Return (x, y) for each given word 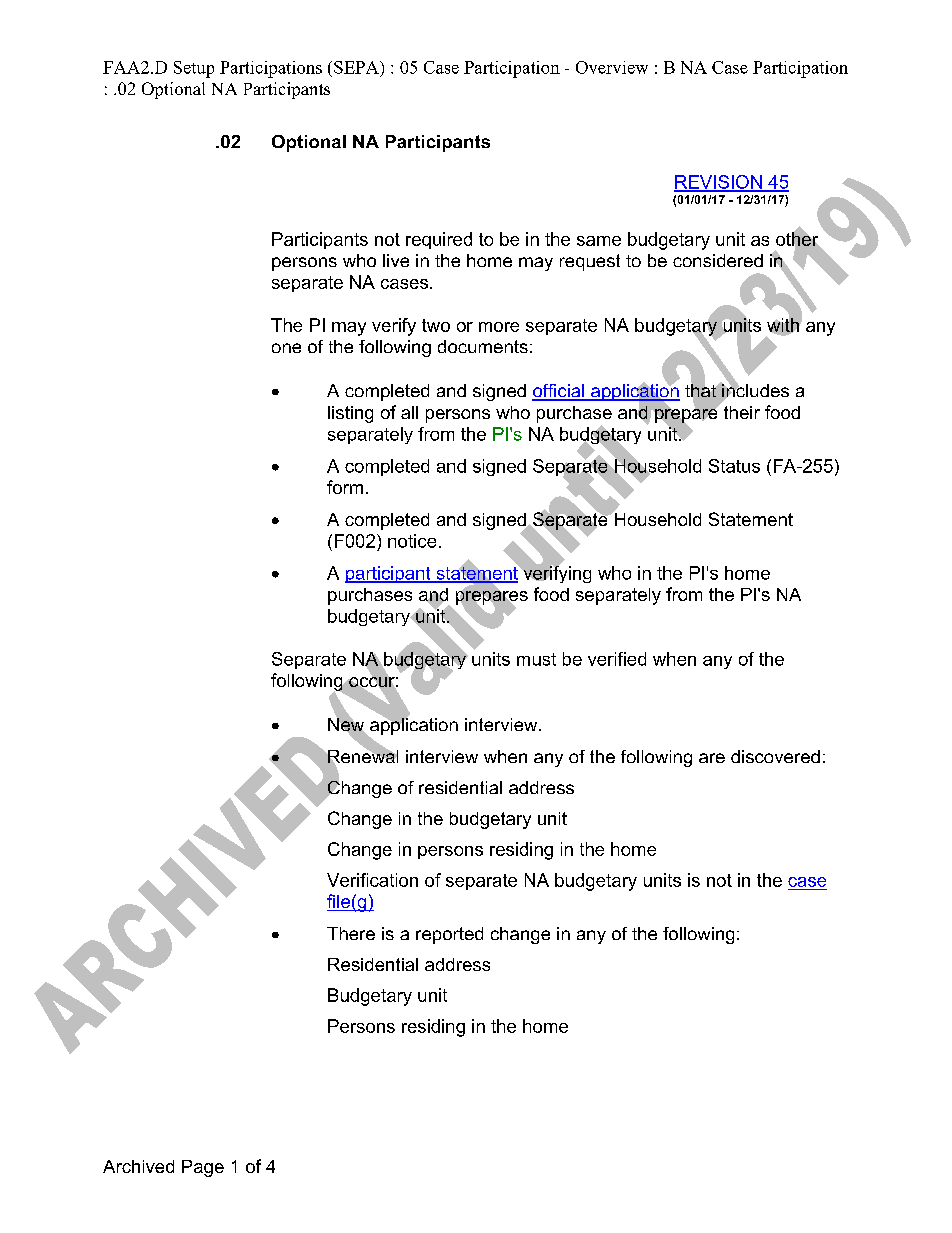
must (536, 659)
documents (483, 346)
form (345, 487)
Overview (612, 67)
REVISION (719, 183)
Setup (194, 69)
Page (203, 1168)
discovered (775, 756)
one (286, 348)
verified (617, 659)
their (742, 412)
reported (449, 935)
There (351, 933)
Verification (372, 880)
